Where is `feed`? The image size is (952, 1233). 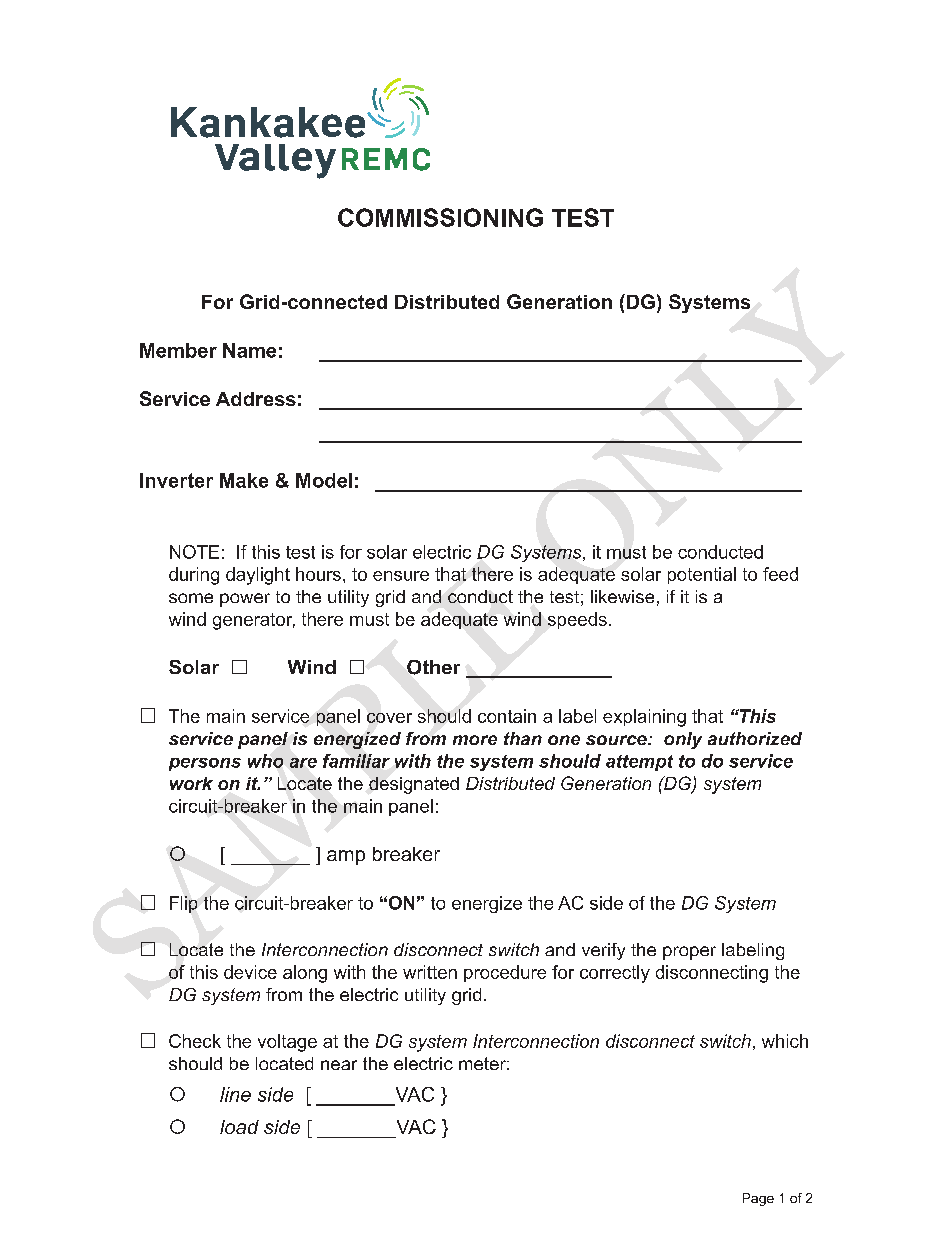 feed is located at coordinates (780, 574).
